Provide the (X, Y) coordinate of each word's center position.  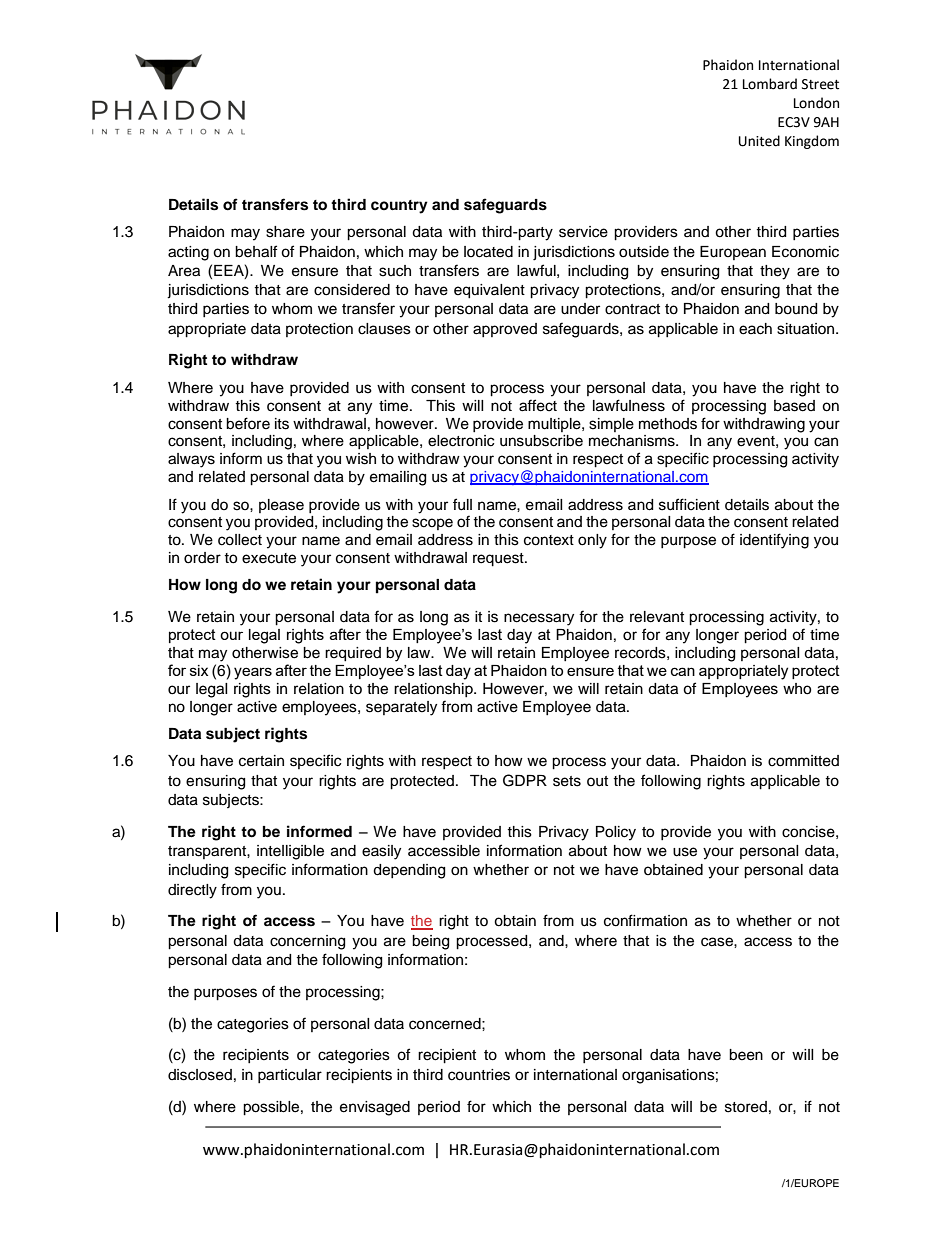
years (253, 673)
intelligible (290, 852)
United (759, 141)
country (399, 207)
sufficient (689, 504)
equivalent (489, 291)
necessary (539, 619)
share (285, 232)
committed (803, 761)
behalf (256, 251)
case (718, 942)
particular (290, 1076)
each (755, 329)
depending (409, 871)
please (281, 506)
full (462, 504)
